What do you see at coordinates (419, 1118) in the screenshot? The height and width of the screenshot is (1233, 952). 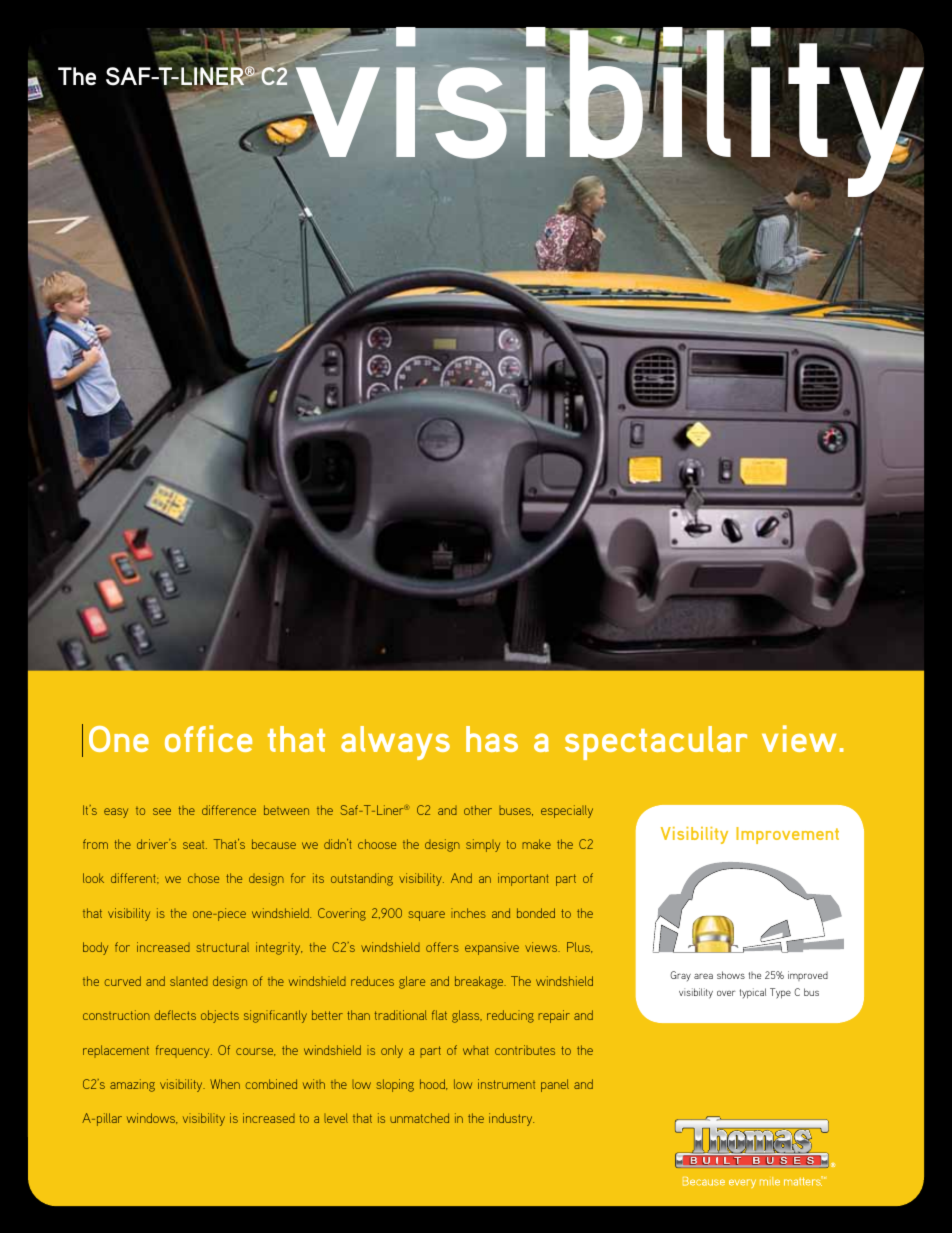 I see `unmatched` at bounding box center [419, 1118].
